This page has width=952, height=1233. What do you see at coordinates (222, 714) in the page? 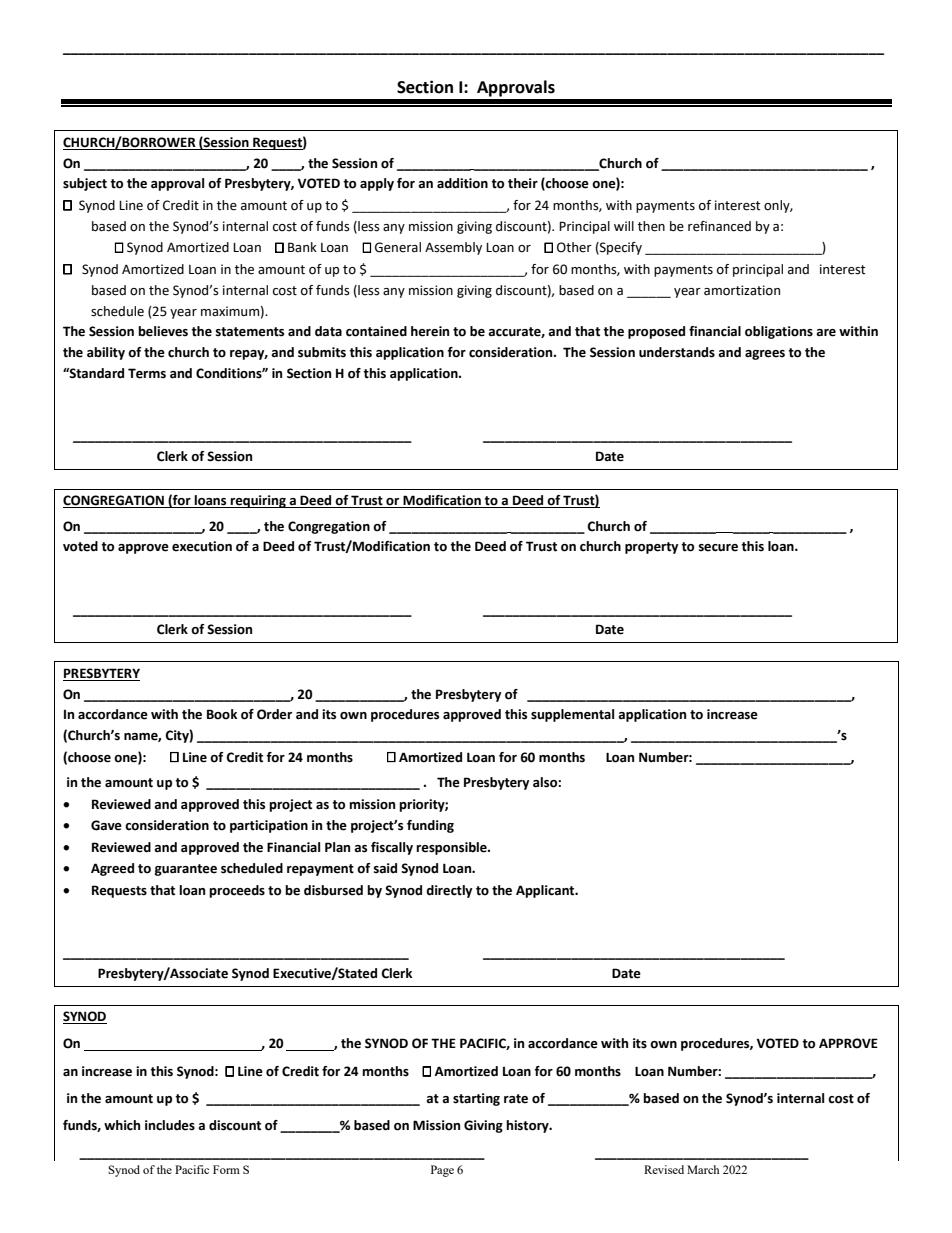
I see `Book` at bounding box center [222, 714].
